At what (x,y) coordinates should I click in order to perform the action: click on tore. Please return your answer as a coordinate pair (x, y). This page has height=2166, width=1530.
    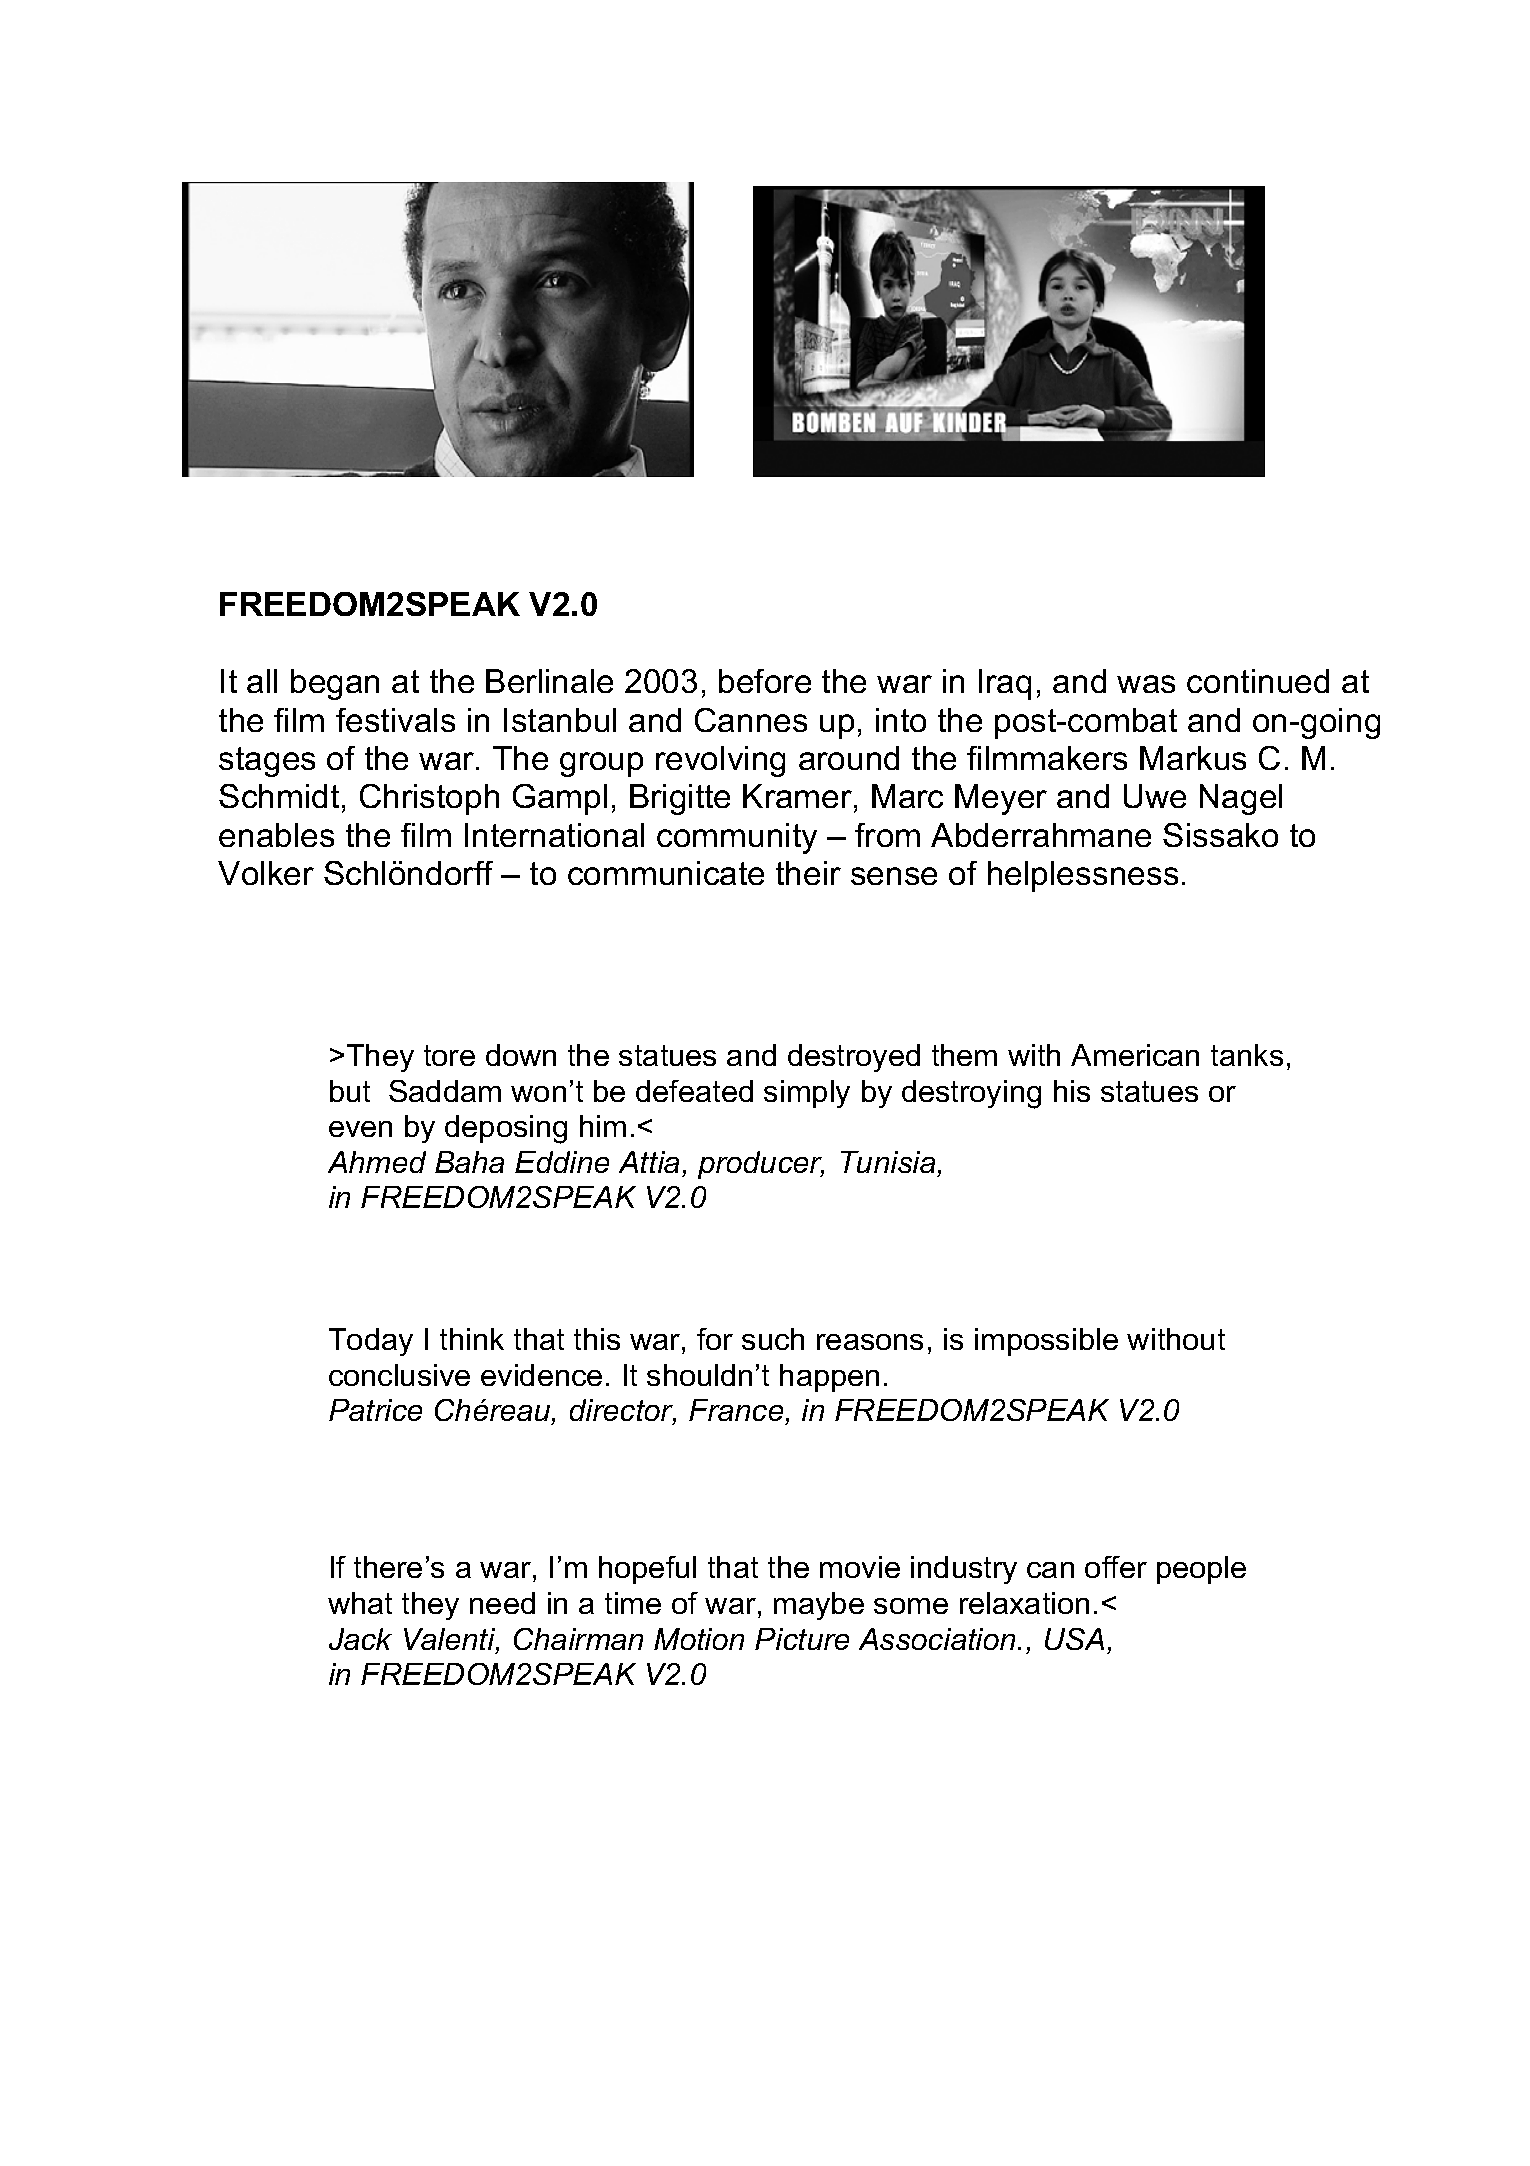
    Looking at the image, I should click on (449, 1055).
